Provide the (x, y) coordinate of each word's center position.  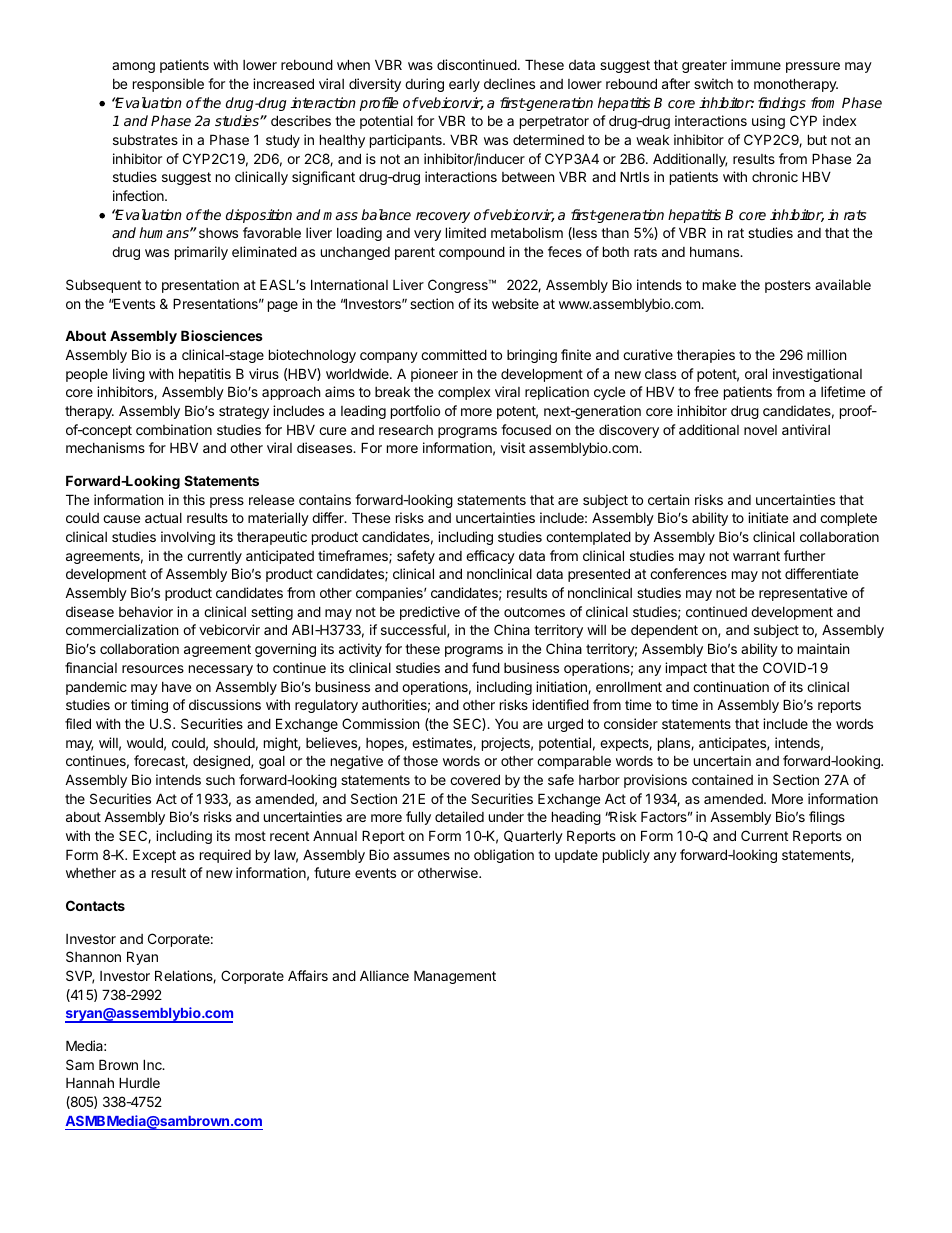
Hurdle (139, 1082)
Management (455, 977)
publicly (626, 856)
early (464, 85)
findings (782, 104)
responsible (168, 85)
